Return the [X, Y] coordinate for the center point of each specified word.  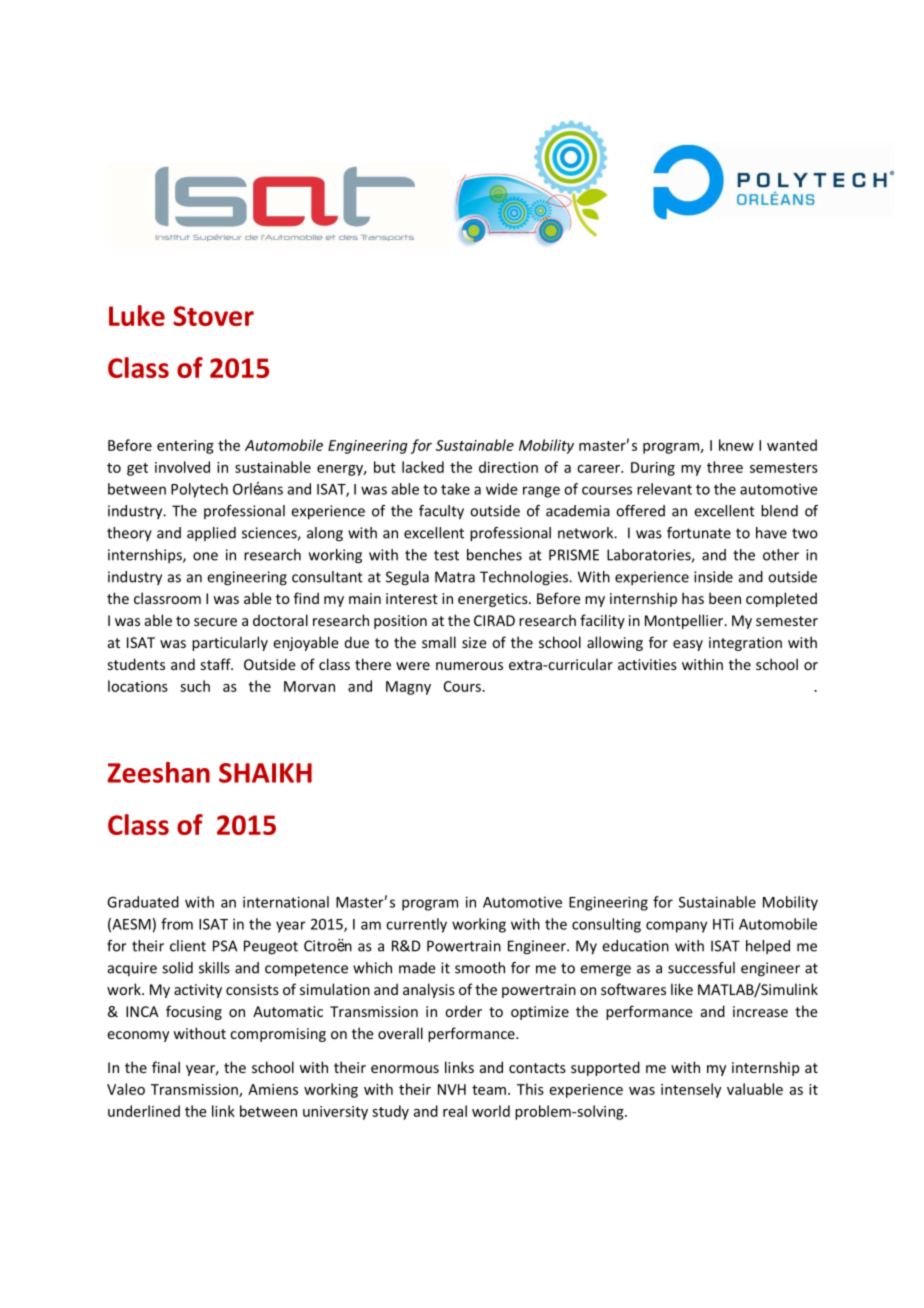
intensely [691, 1090]
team [489, 1090]
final [166, 1067]
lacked [423, 467]
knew [736, 445]
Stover [213, 316]
